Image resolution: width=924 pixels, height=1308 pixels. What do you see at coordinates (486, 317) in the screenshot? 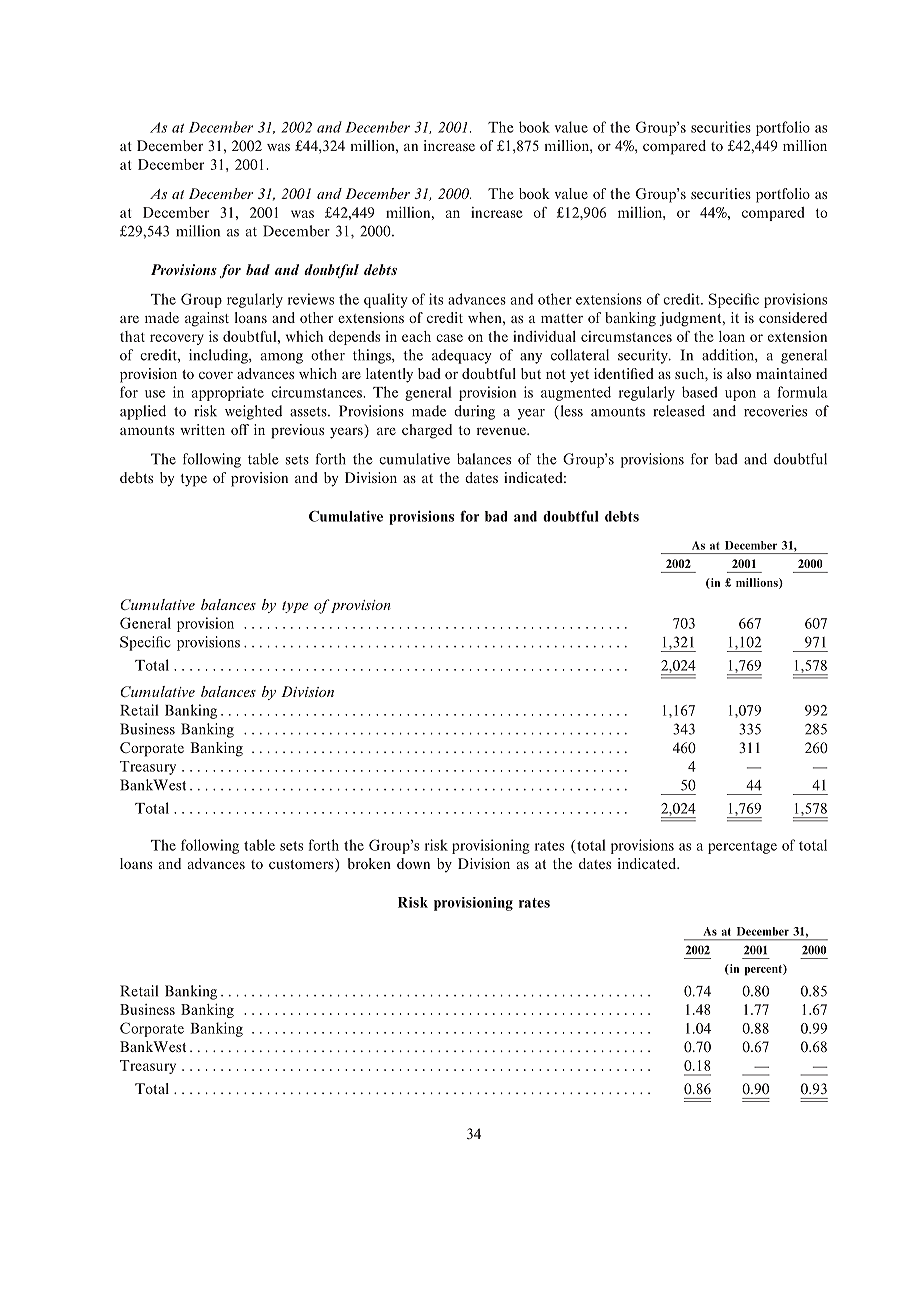
I see `when` at bounding box center [486, 317].
